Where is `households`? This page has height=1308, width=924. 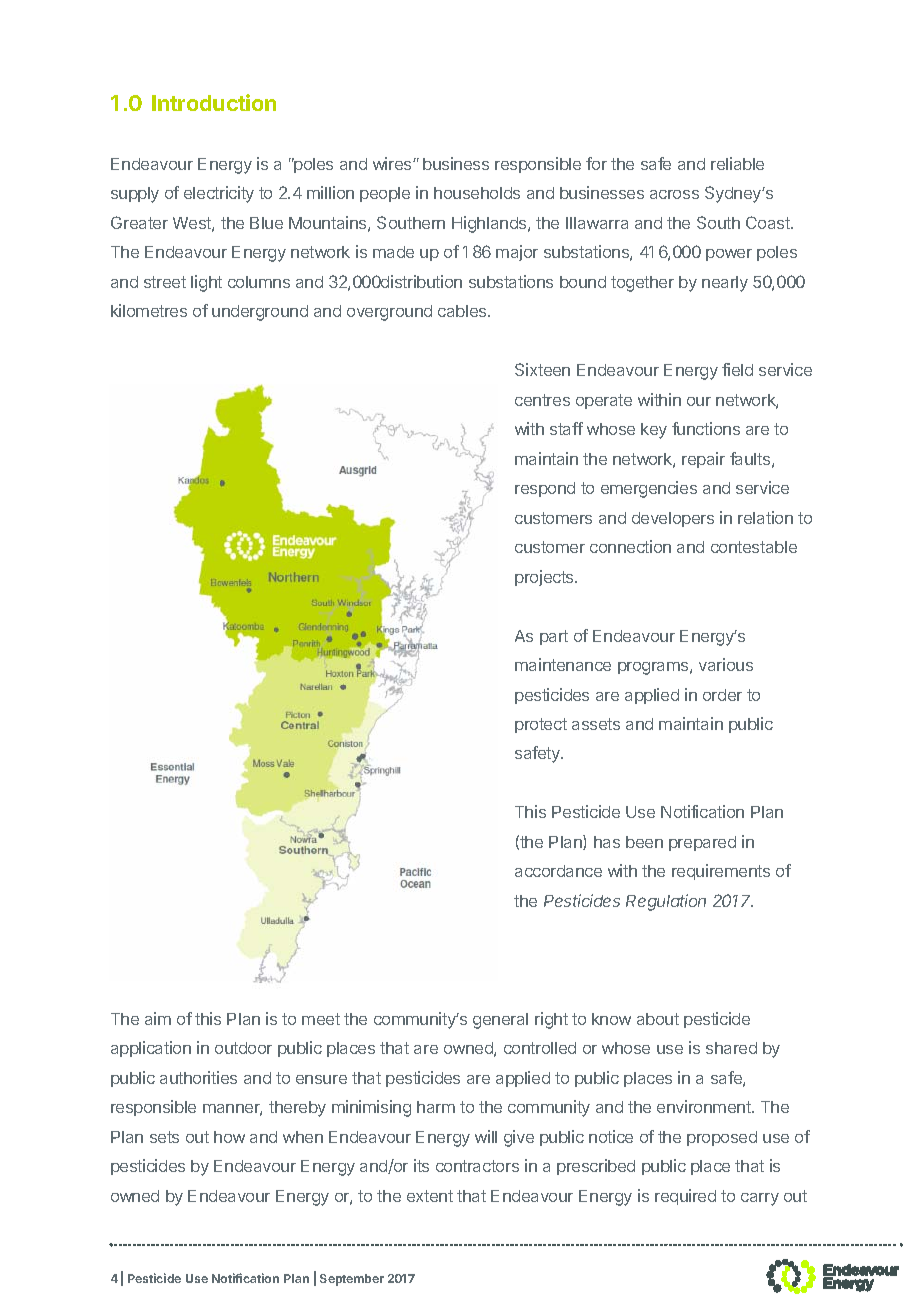
households is located at coordinates (477, 193).
